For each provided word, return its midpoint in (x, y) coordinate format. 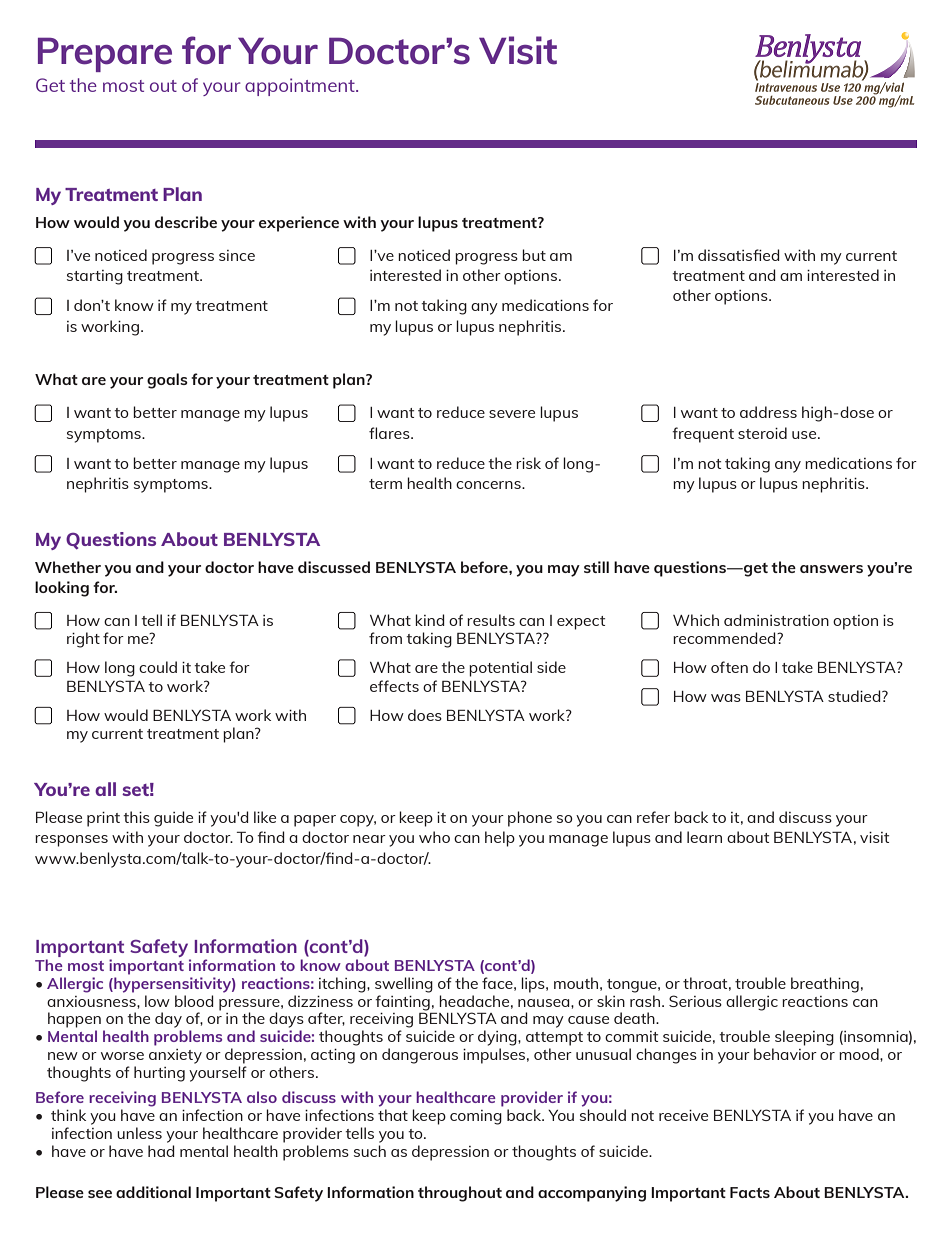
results (491, 620)
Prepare (105, 54)
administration (776, 620)
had (161, 1151)
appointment (301, 87)
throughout (460, 1194)
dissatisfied (739, 255)
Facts (750, 1192)
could (158, 667)
